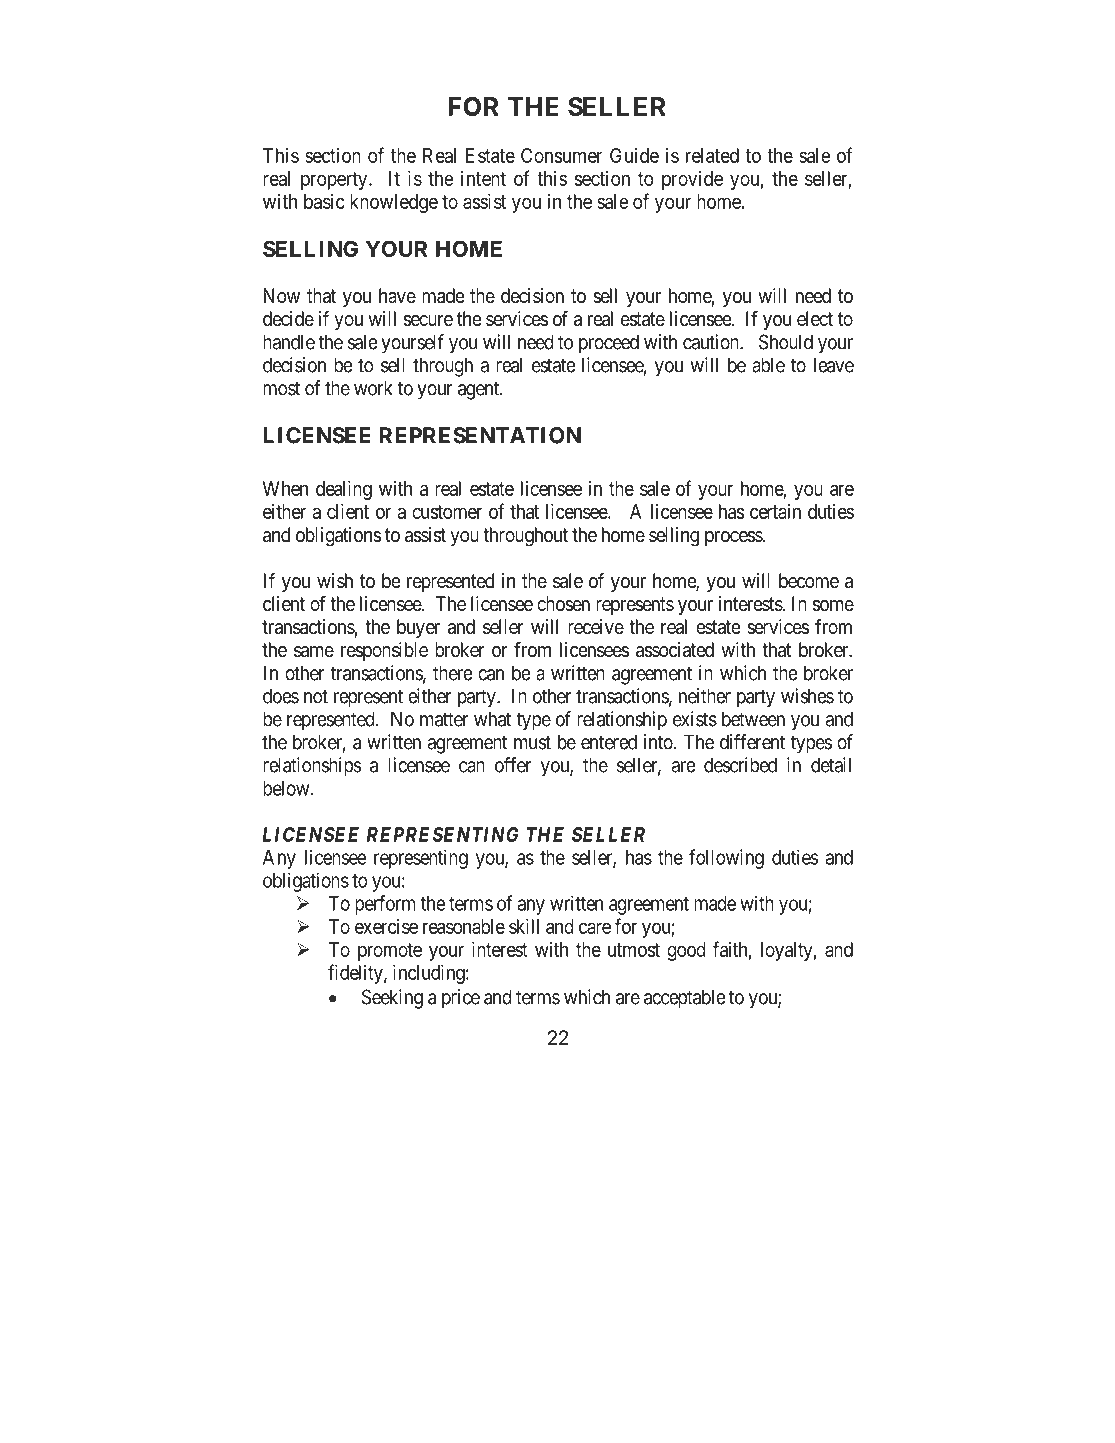  I want to click on skill, so click(524, 926).
